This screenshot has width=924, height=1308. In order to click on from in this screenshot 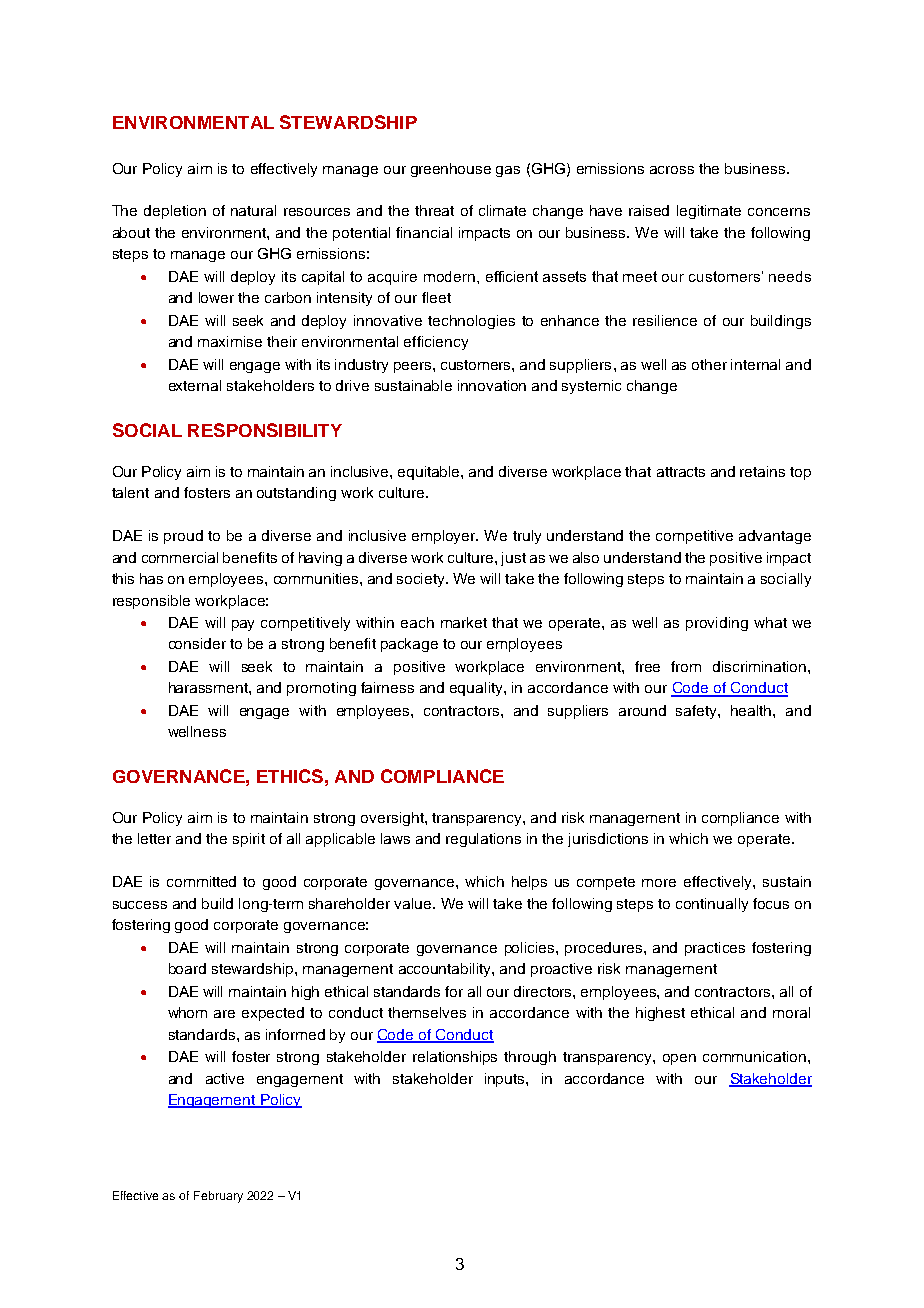, I will do `click(686, 666)`.
